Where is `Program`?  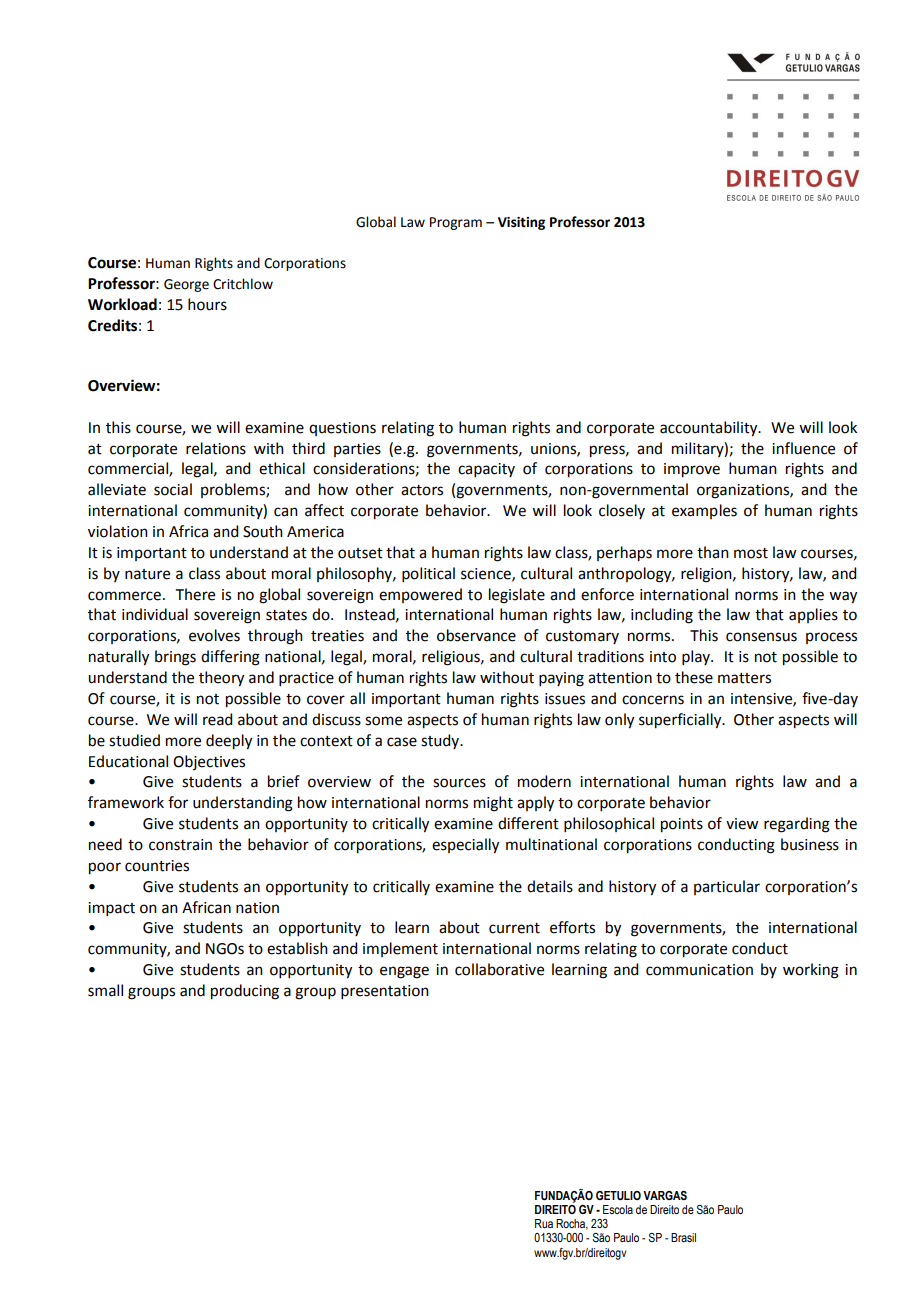 Program is located at coordinates (456, 223).
